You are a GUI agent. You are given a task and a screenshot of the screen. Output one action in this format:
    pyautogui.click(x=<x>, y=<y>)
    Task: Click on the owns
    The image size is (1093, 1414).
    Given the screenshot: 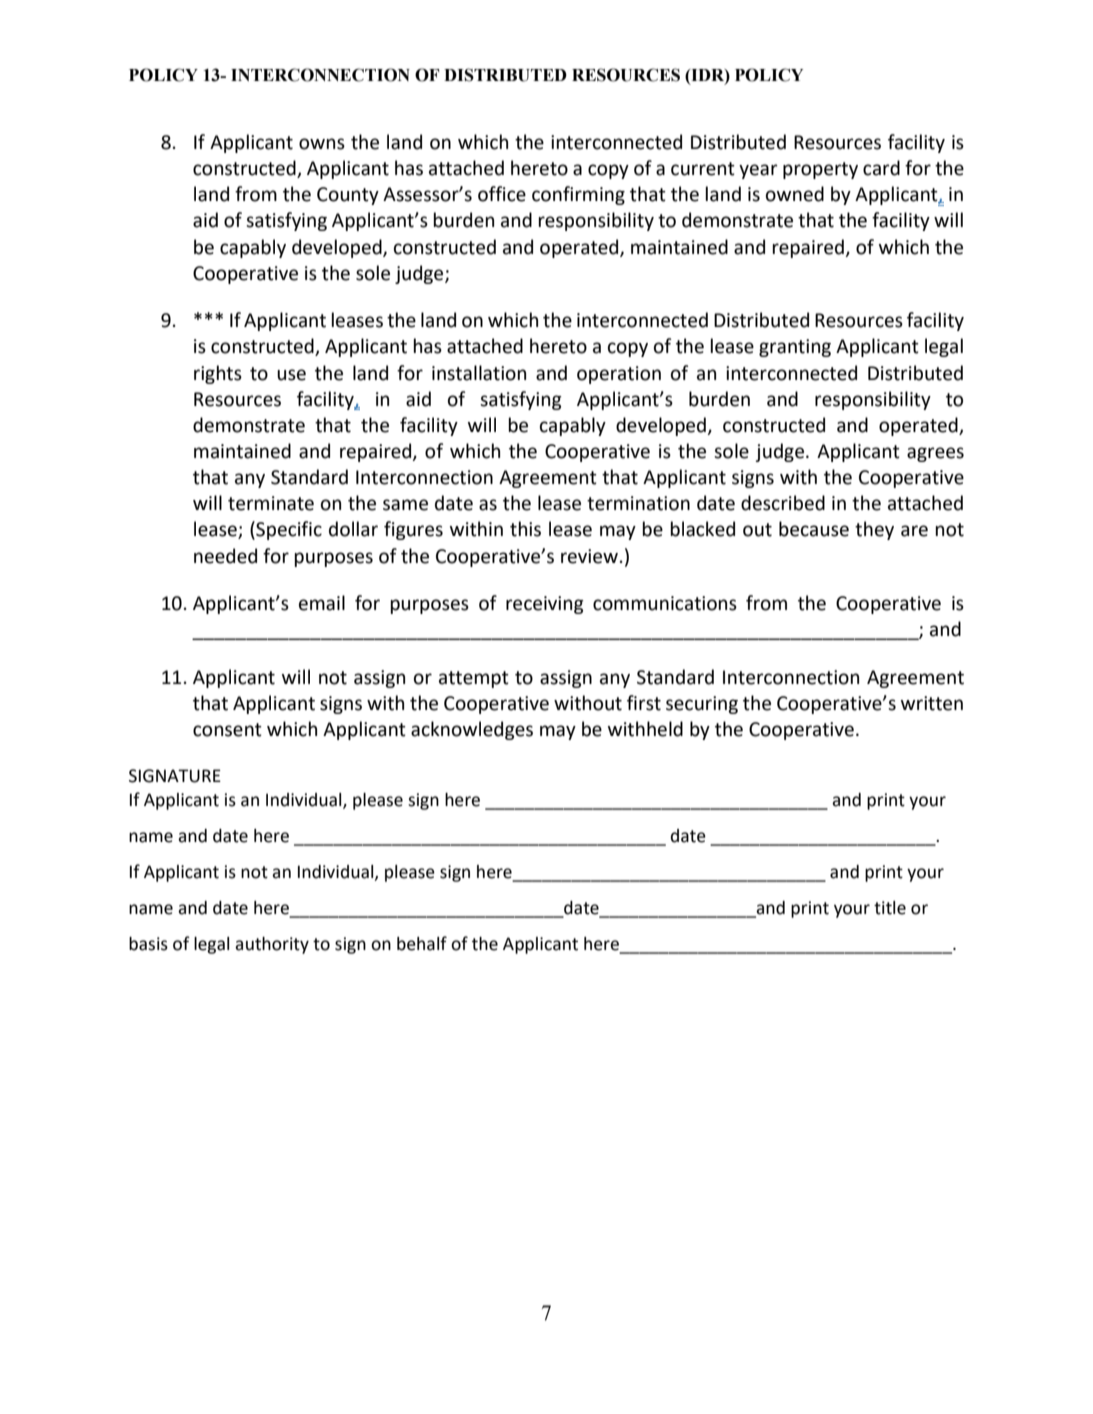 What is the action you would take?
    pyautogui.click(x=322, y=144)
